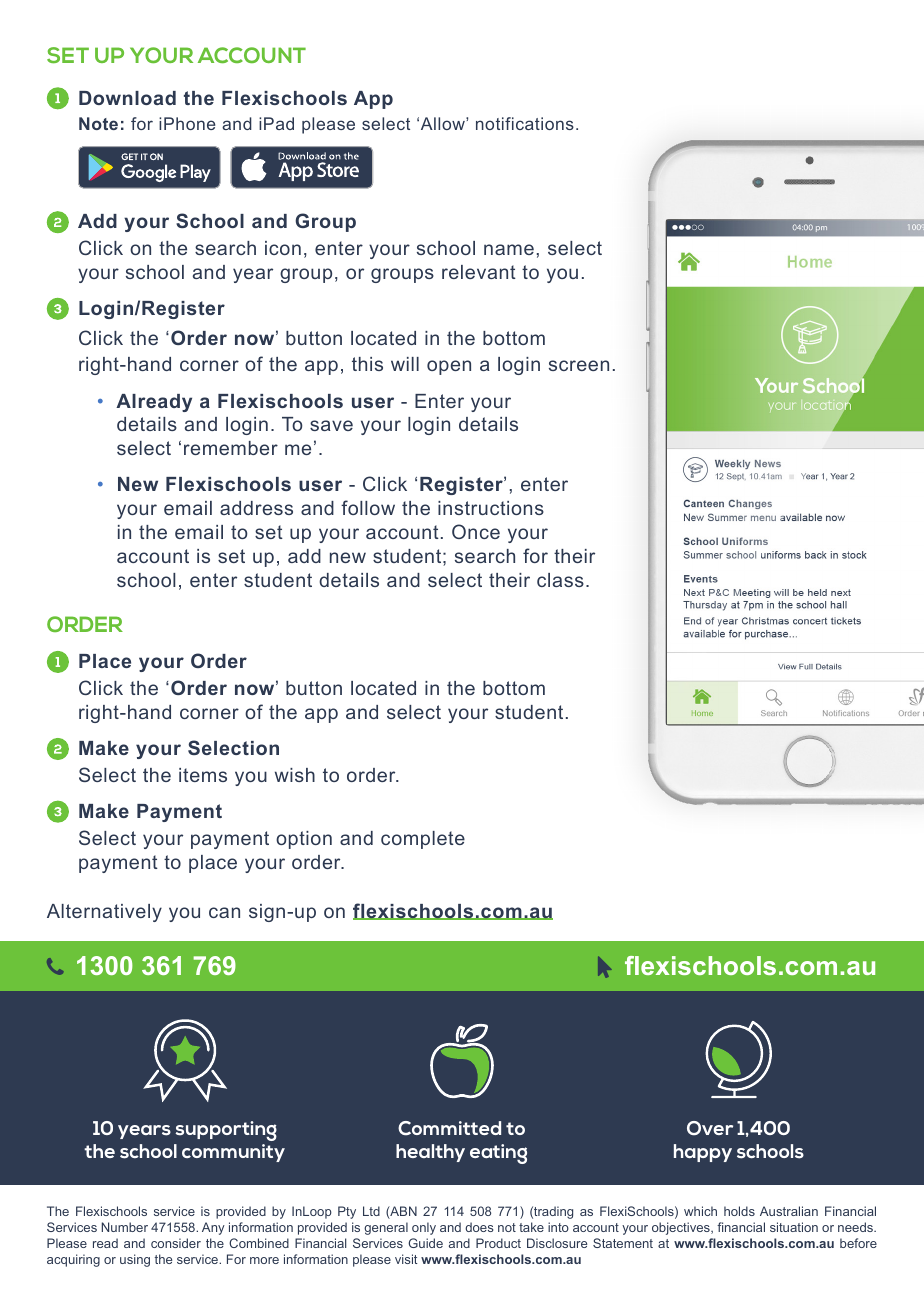 The image size is (924, 1311). I want to click on class, so click(560, 580).
